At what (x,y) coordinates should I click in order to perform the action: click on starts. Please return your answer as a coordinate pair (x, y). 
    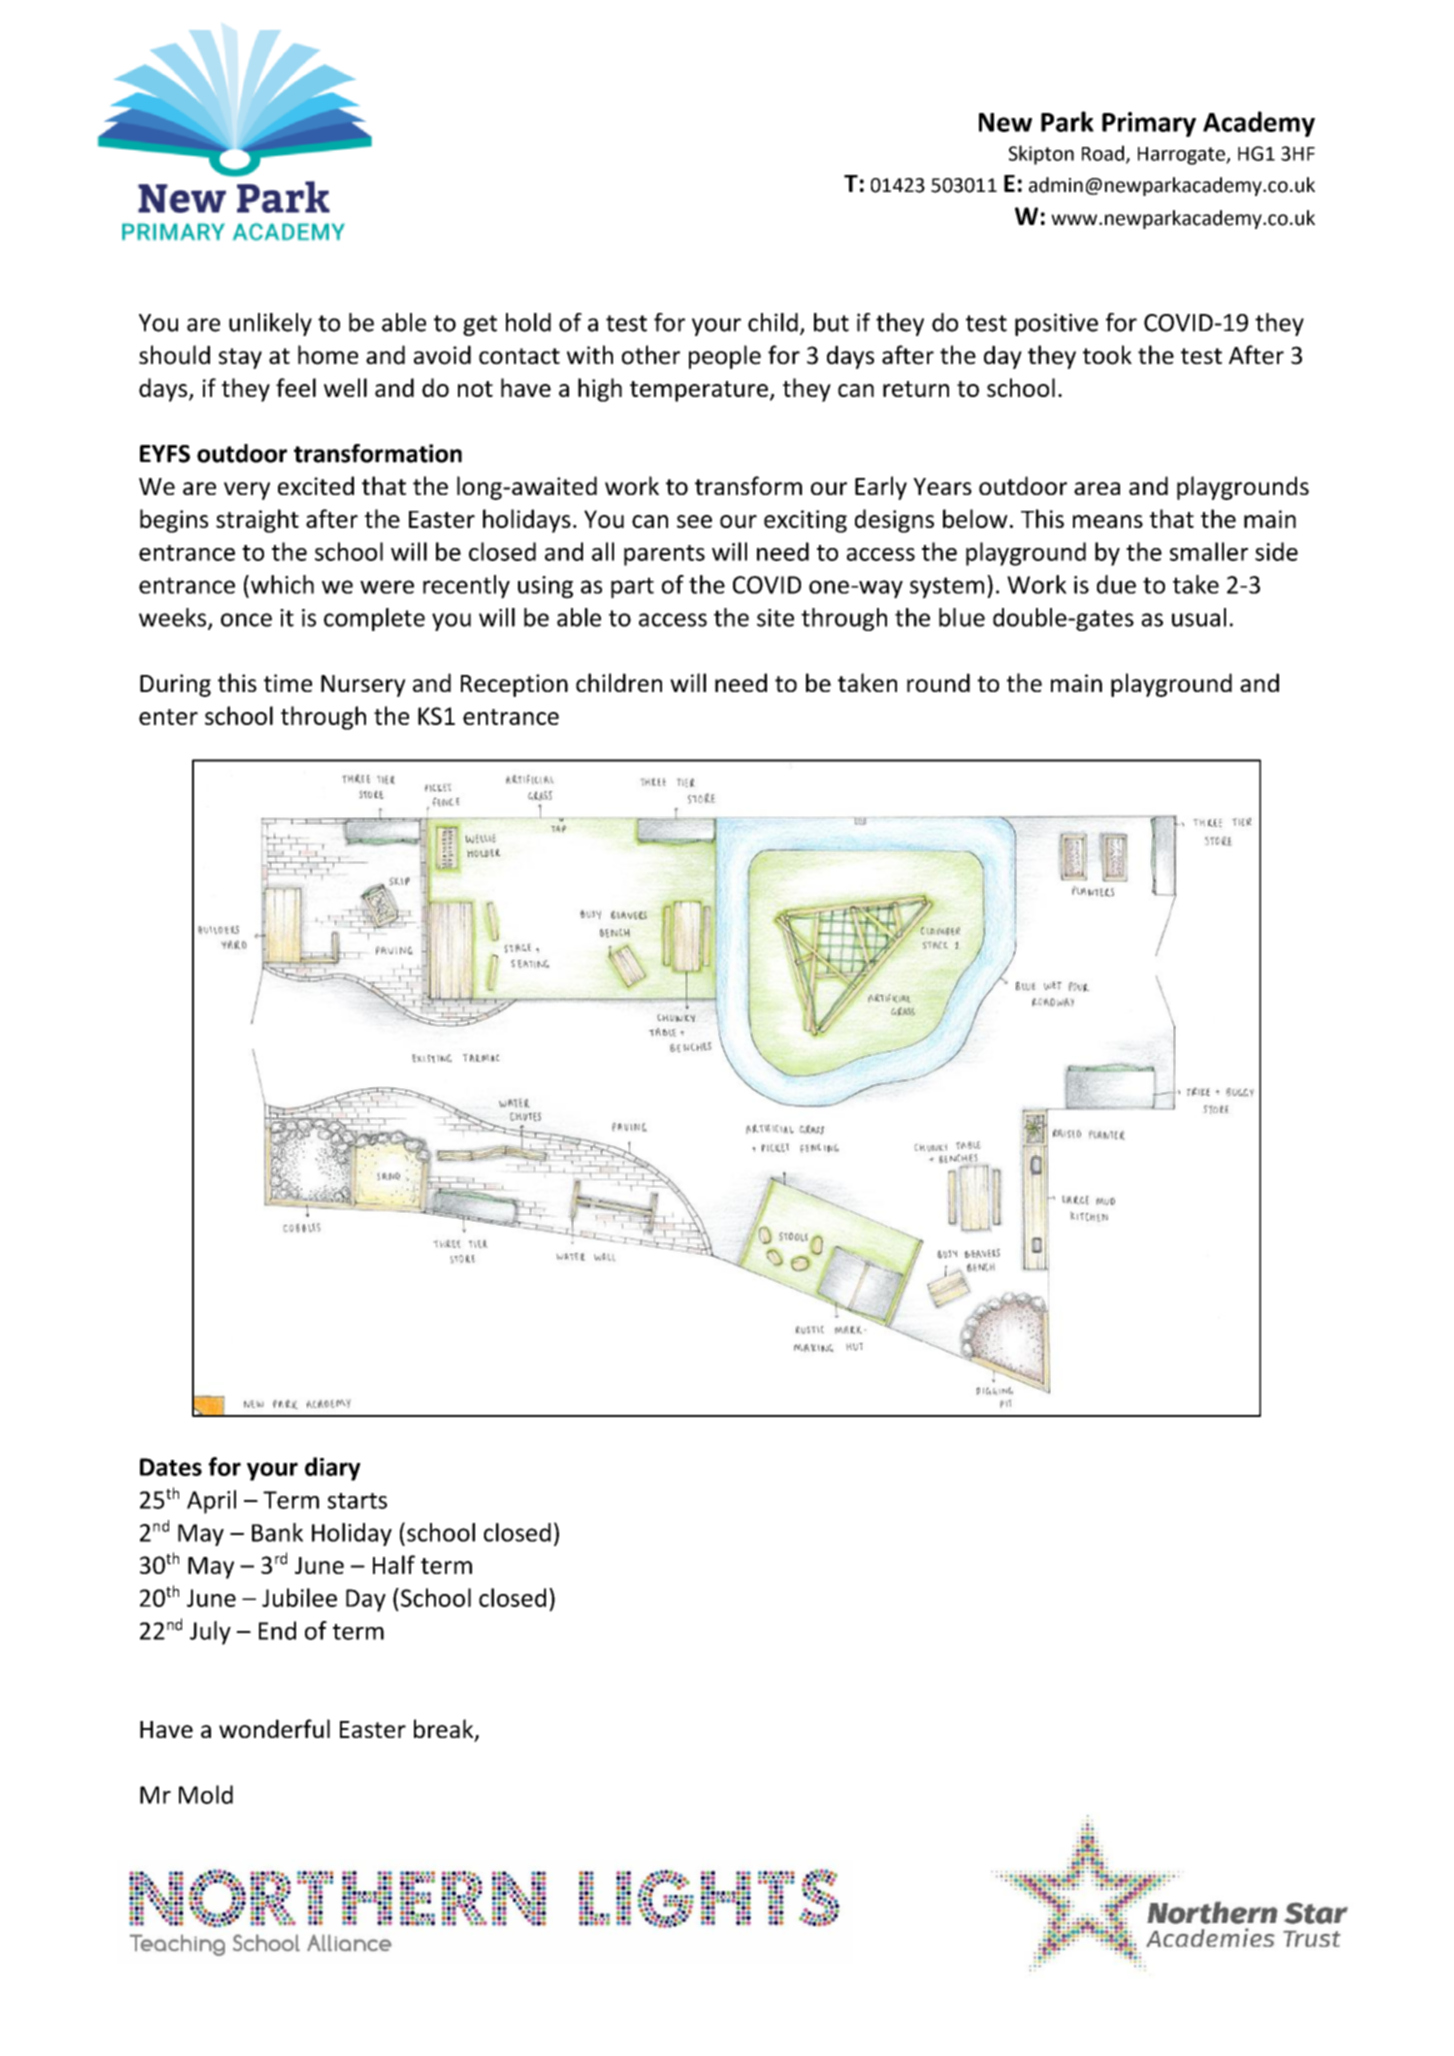
    Looking at the image, I should click on (357, 1501).
